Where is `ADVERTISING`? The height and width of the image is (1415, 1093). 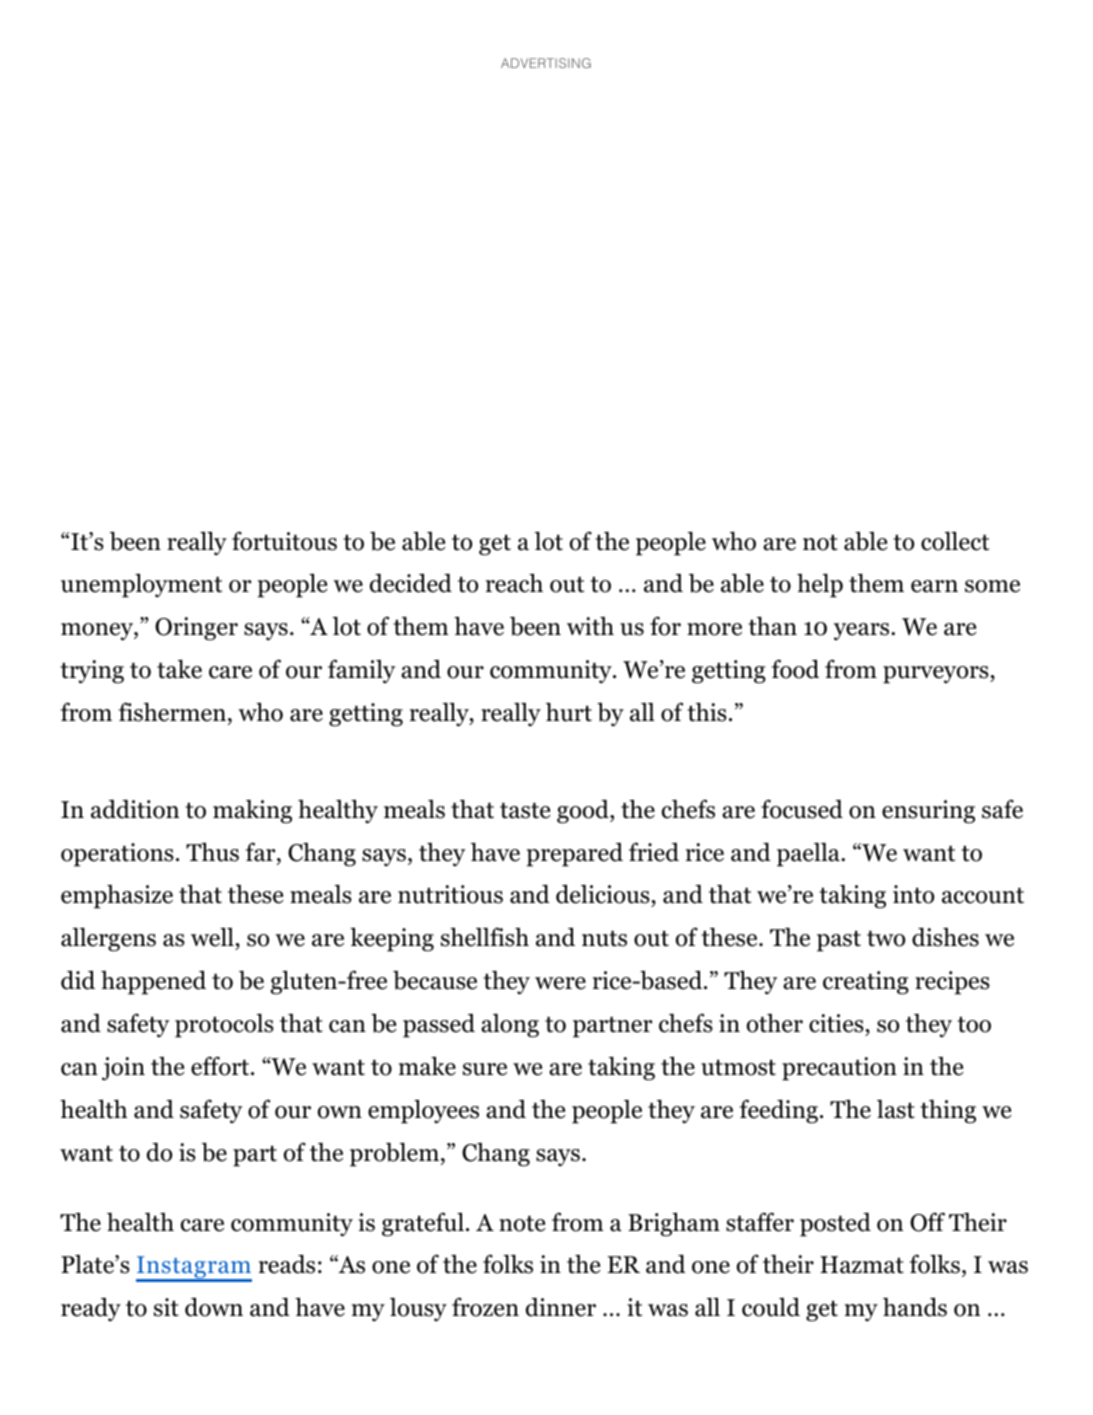
ADVERTISING is located at coordinates (546, 63).
